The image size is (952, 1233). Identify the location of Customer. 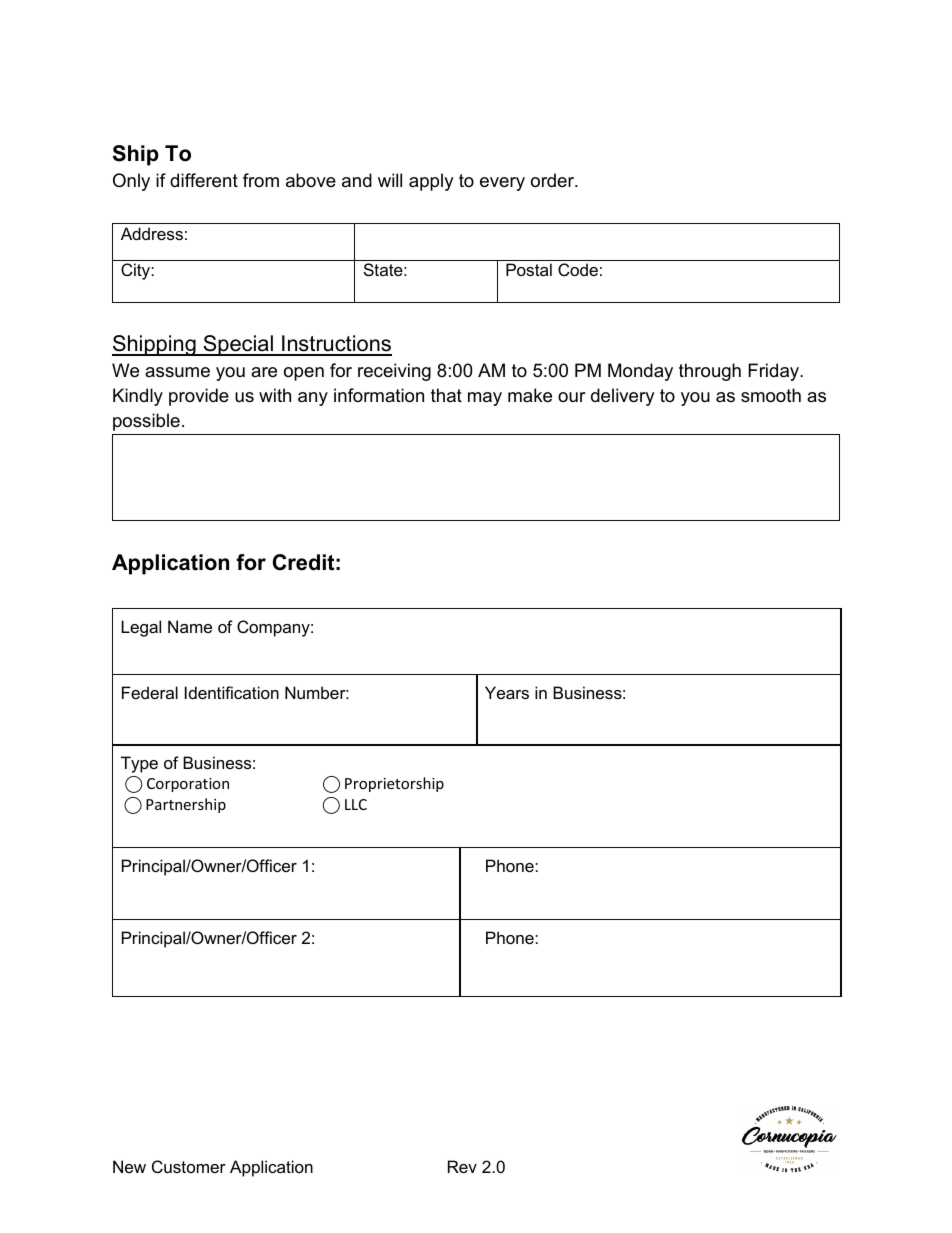
(189, 1166).
